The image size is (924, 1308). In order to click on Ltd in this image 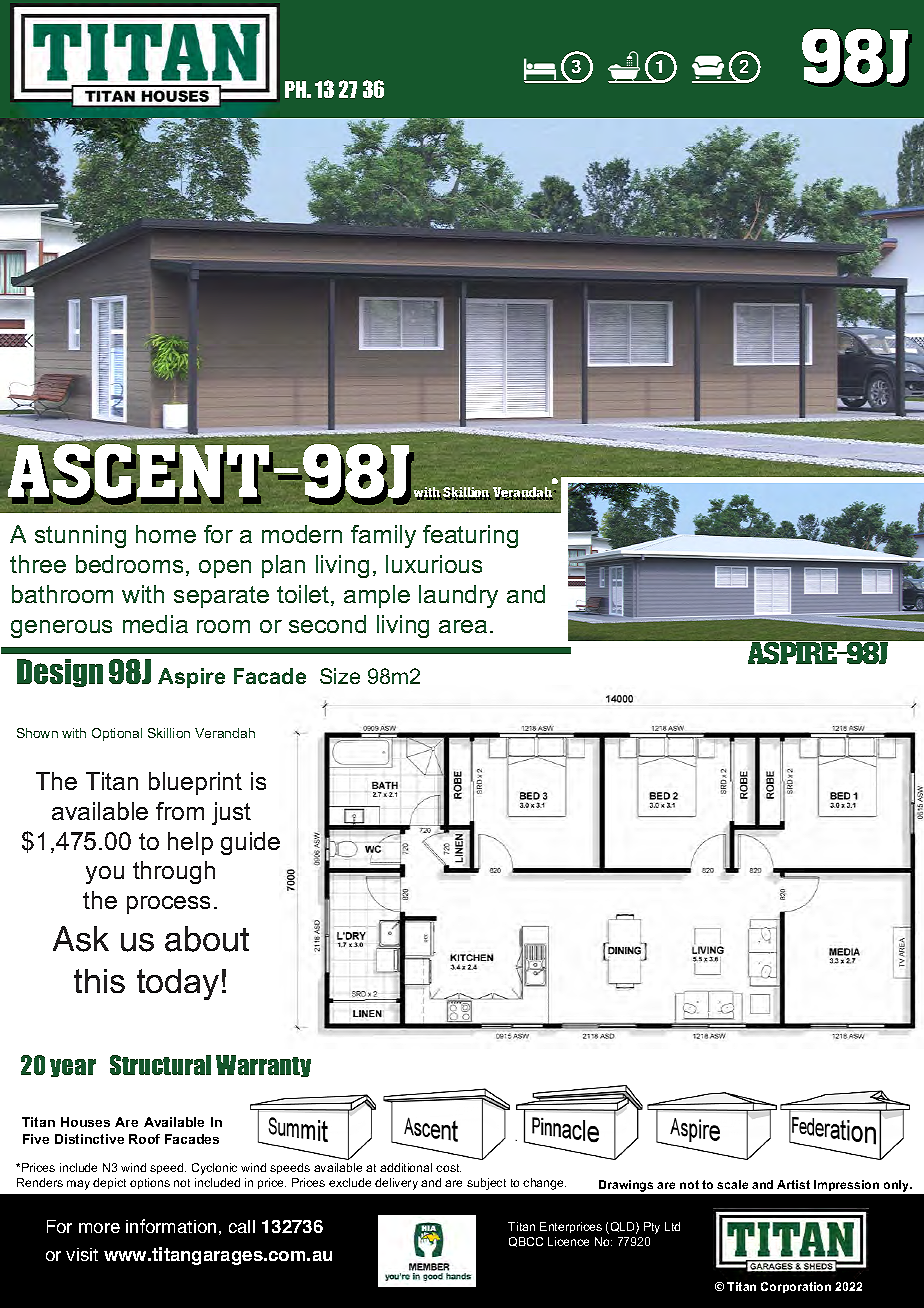, I will do `click(672, 1226)`.
